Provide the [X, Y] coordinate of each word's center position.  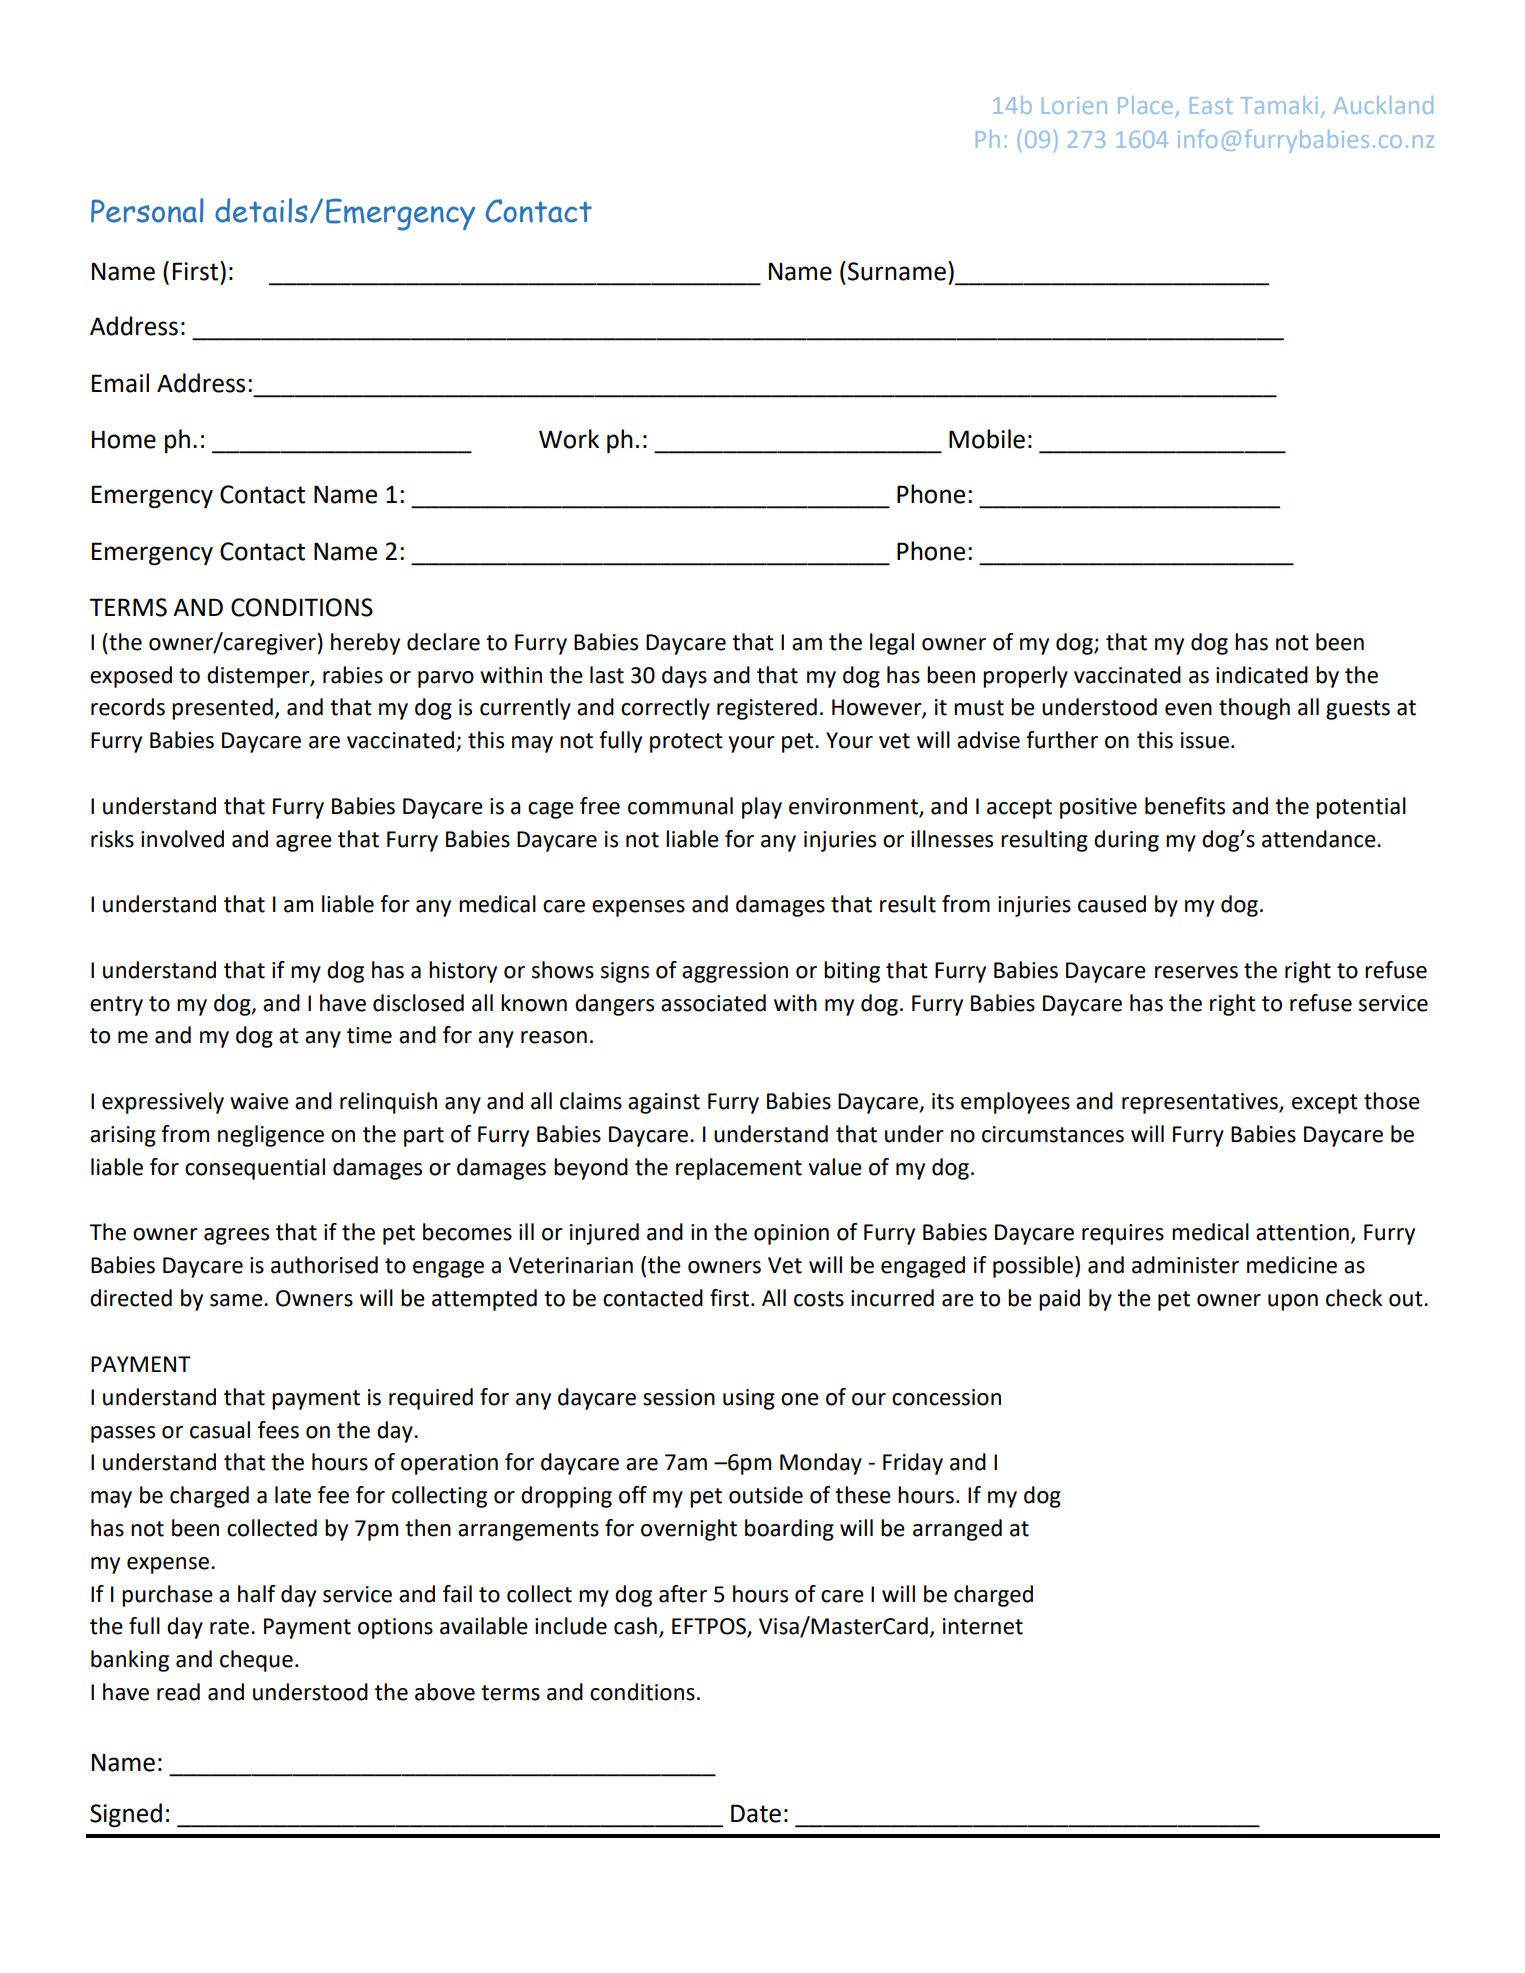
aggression [735, 972]
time [369, 1035]
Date [756, 1813]
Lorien [1074, 105]
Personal [147, 210]
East [1211, 105]
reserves [1196, 972]
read [178, 1692]
